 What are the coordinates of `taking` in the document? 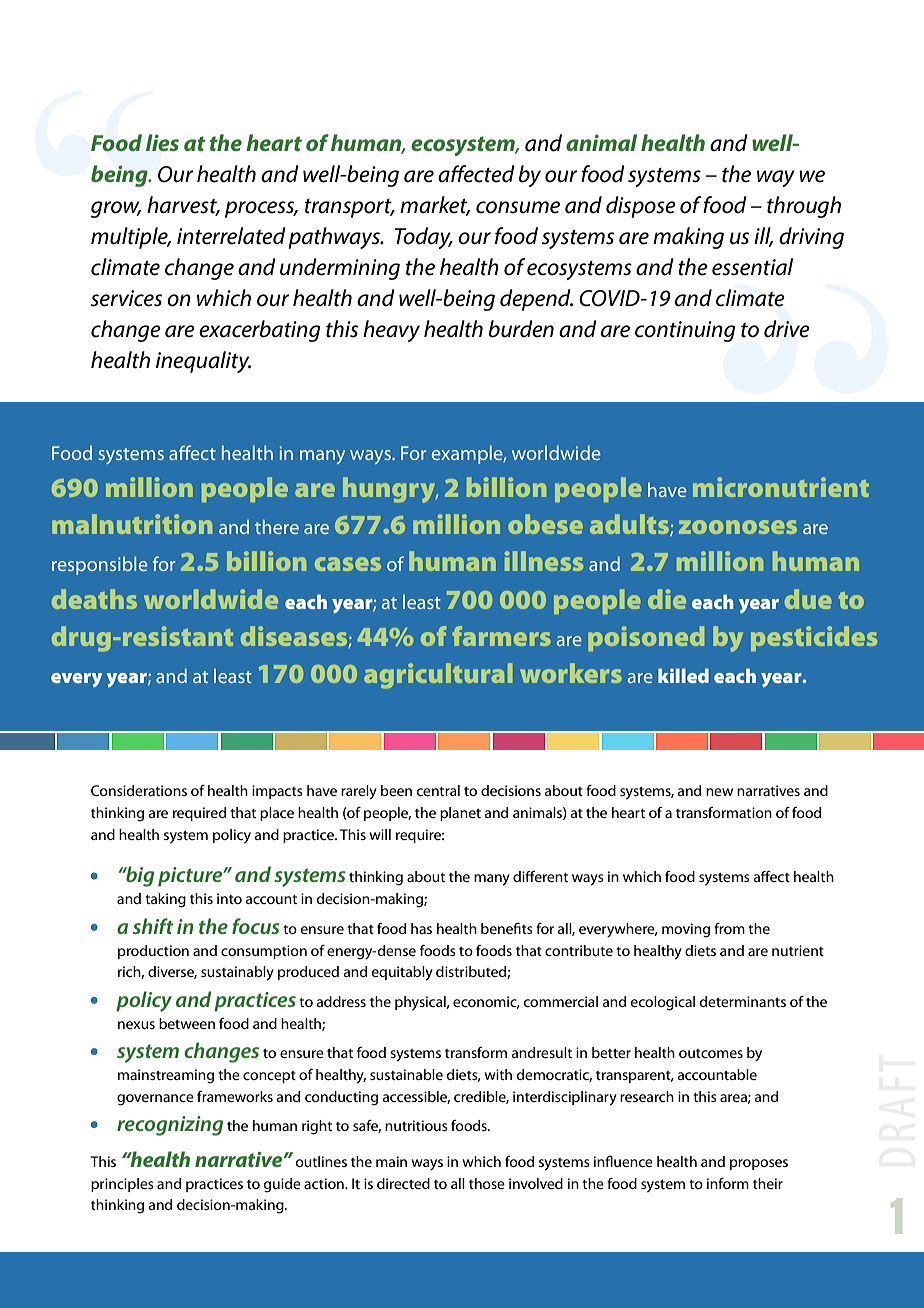 It's located at (165, 900).
